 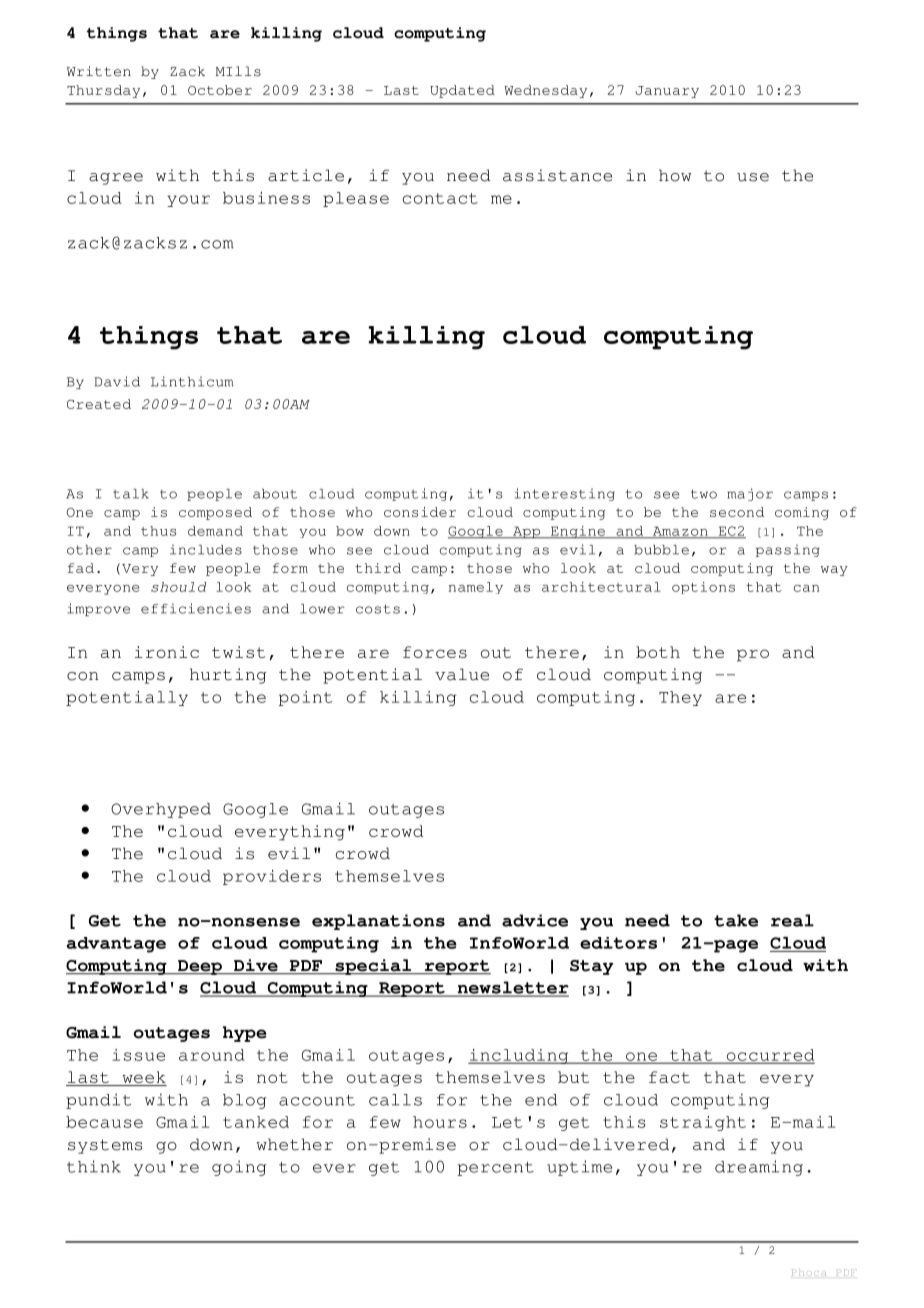 What do you see at coordinates (105, 1146) in the screenshot?
I see `systems` at bounding box center [105, 1146].
